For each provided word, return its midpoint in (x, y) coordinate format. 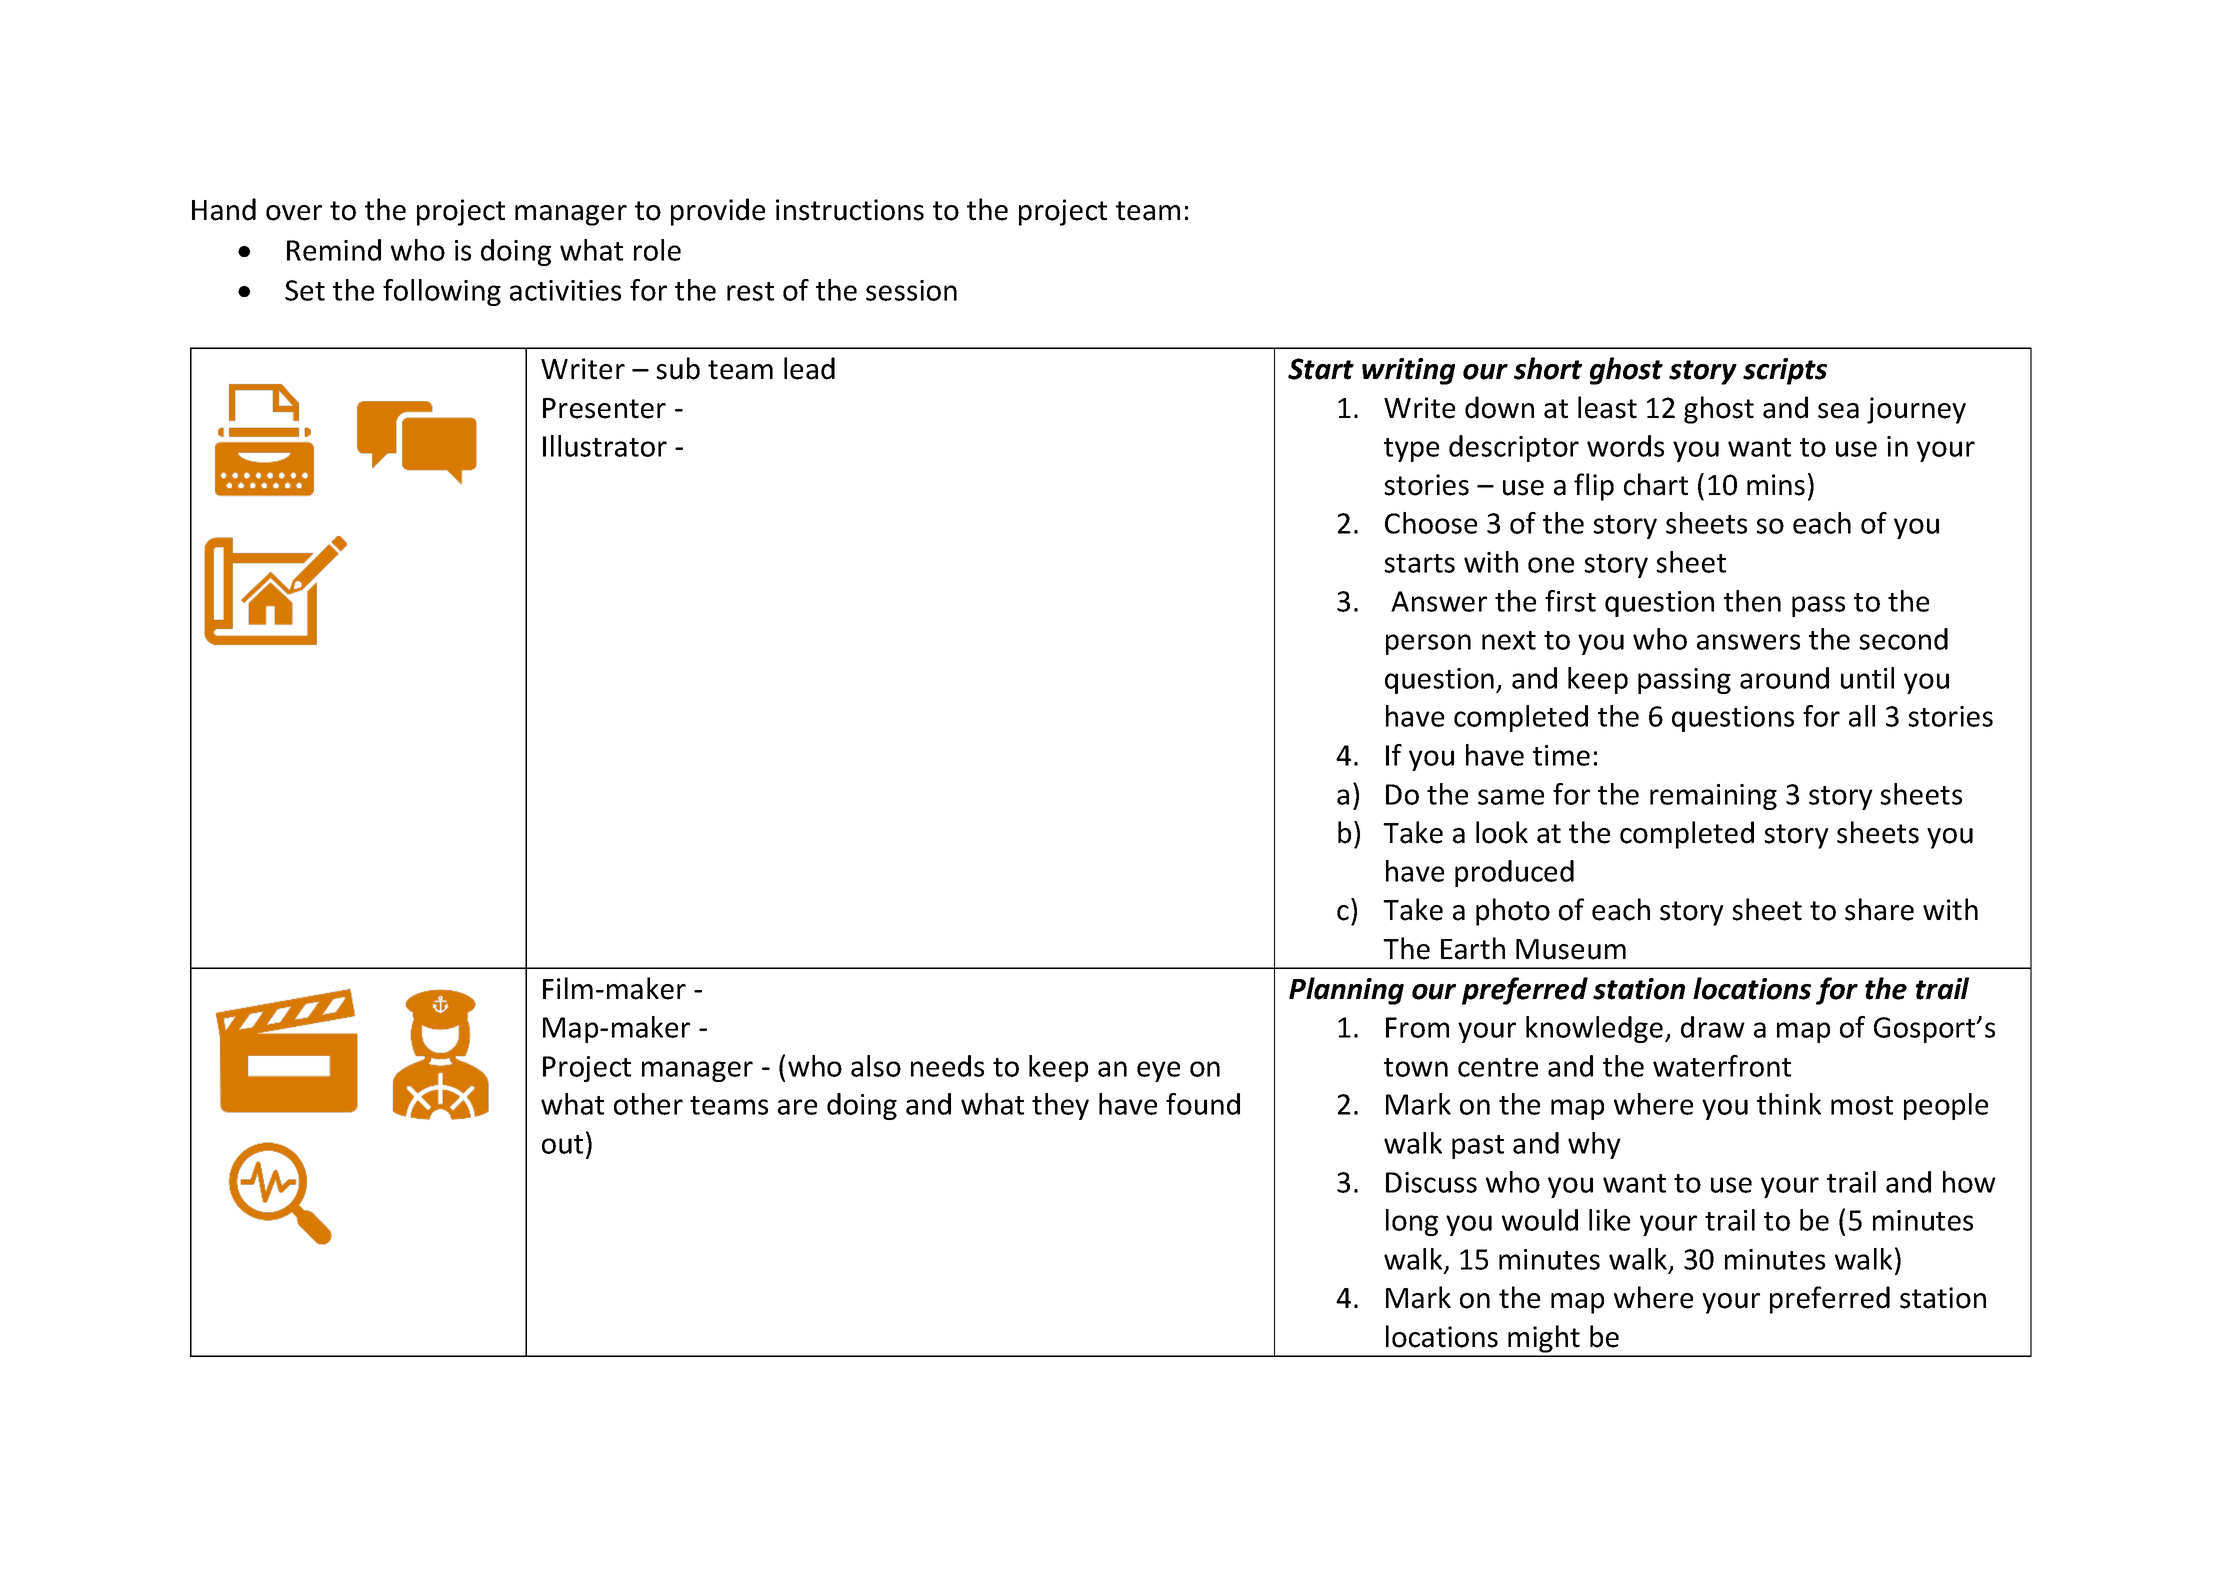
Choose (1431, 523)
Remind (334, 250)
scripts (1785, 371)
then (1752, 601)
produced (1514, 873)
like (1609, 1220)
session (911, 290)
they (1060, 1106)
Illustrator (605, 446)
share (1879, 909)
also (876, 1066)
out (562, 1144)
